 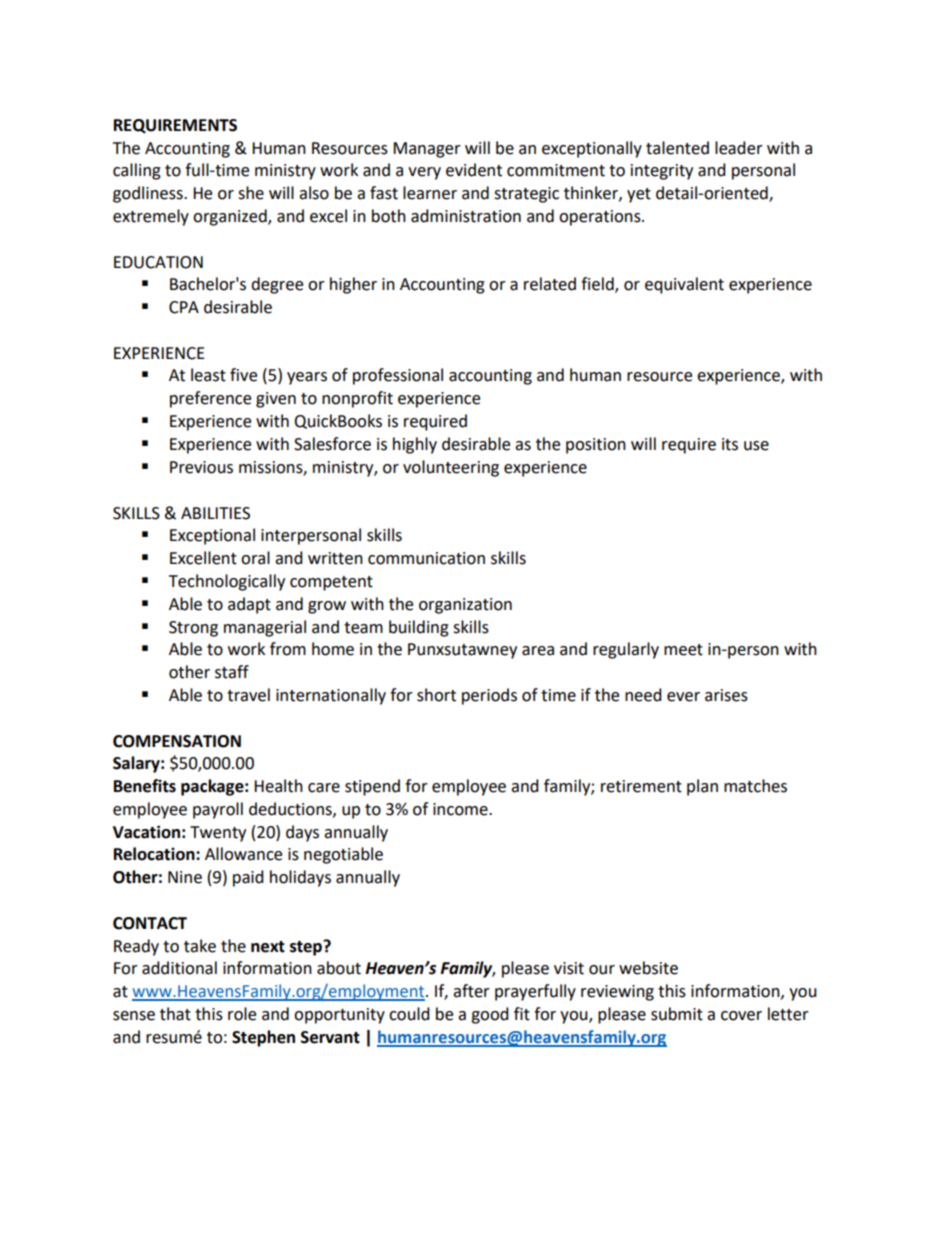 I want to click on Twenty, so click(x=218, y=834).
